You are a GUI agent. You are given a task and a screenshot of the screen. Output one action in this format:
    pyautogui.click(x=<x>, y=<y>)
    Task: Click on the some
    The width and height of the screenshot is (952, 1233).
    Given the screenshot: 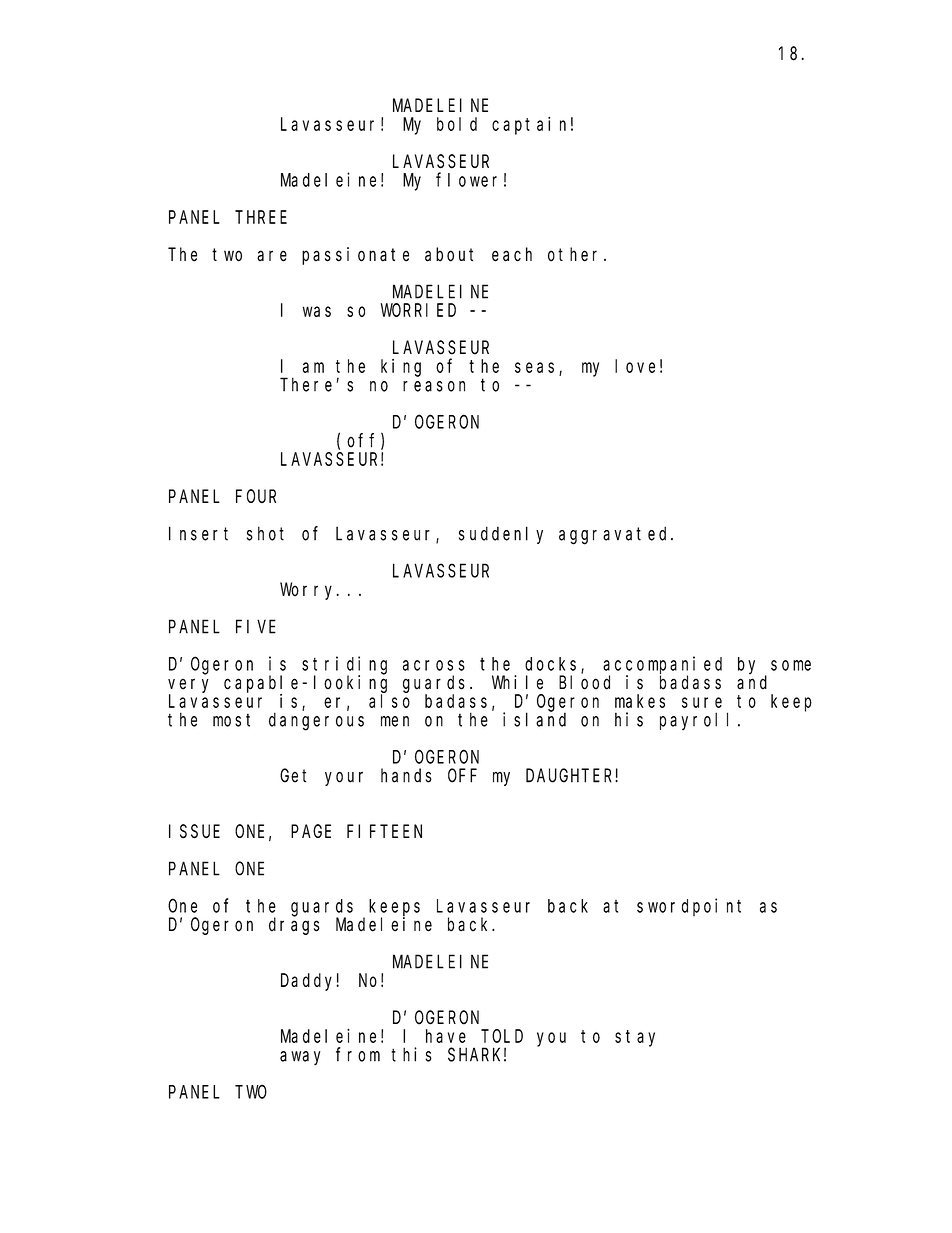 What is the action you would take?
    pyautogui.click(x=791, y=665)
